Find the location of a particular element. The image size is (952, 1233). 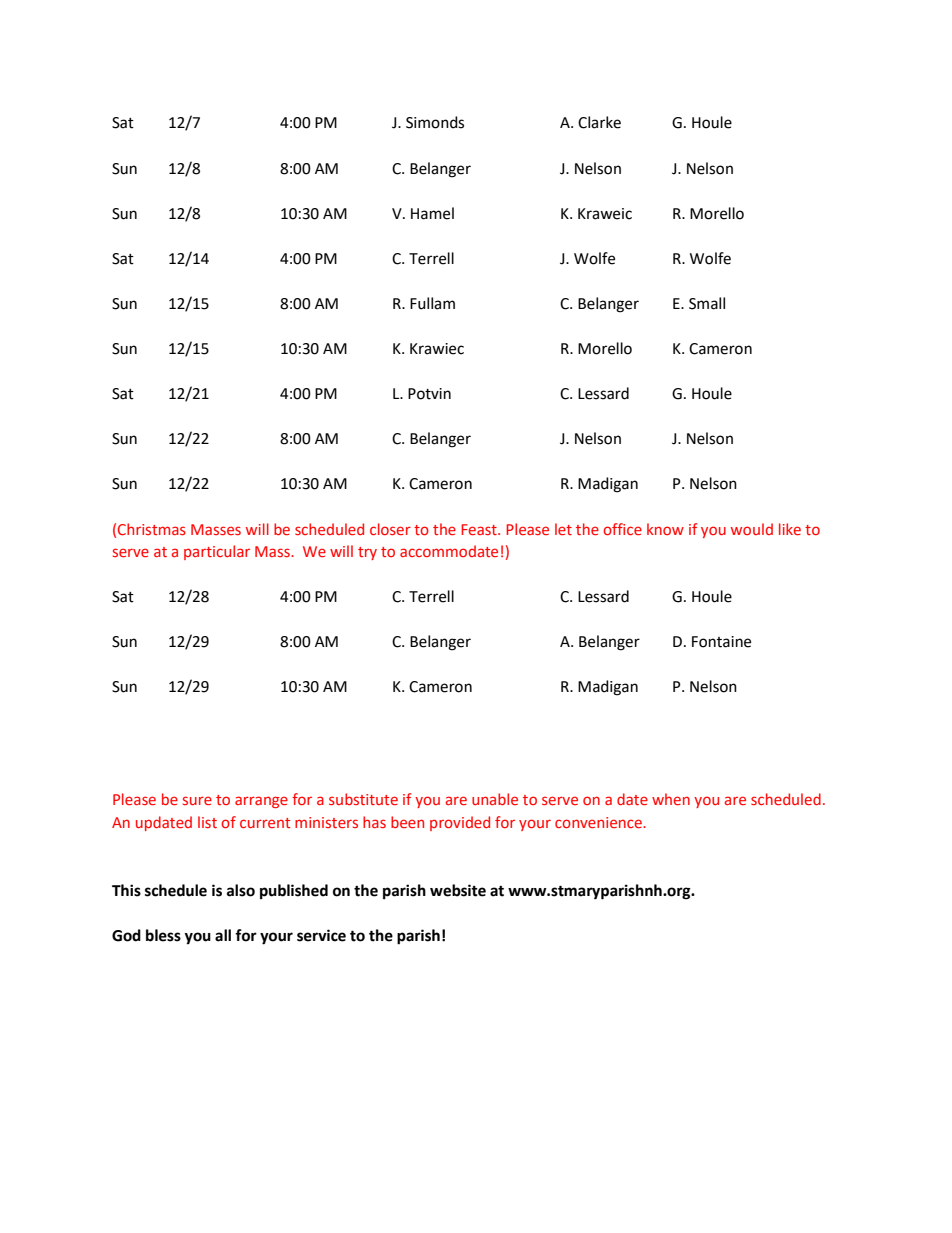

Clarke is located at coordinates (599, 122).
